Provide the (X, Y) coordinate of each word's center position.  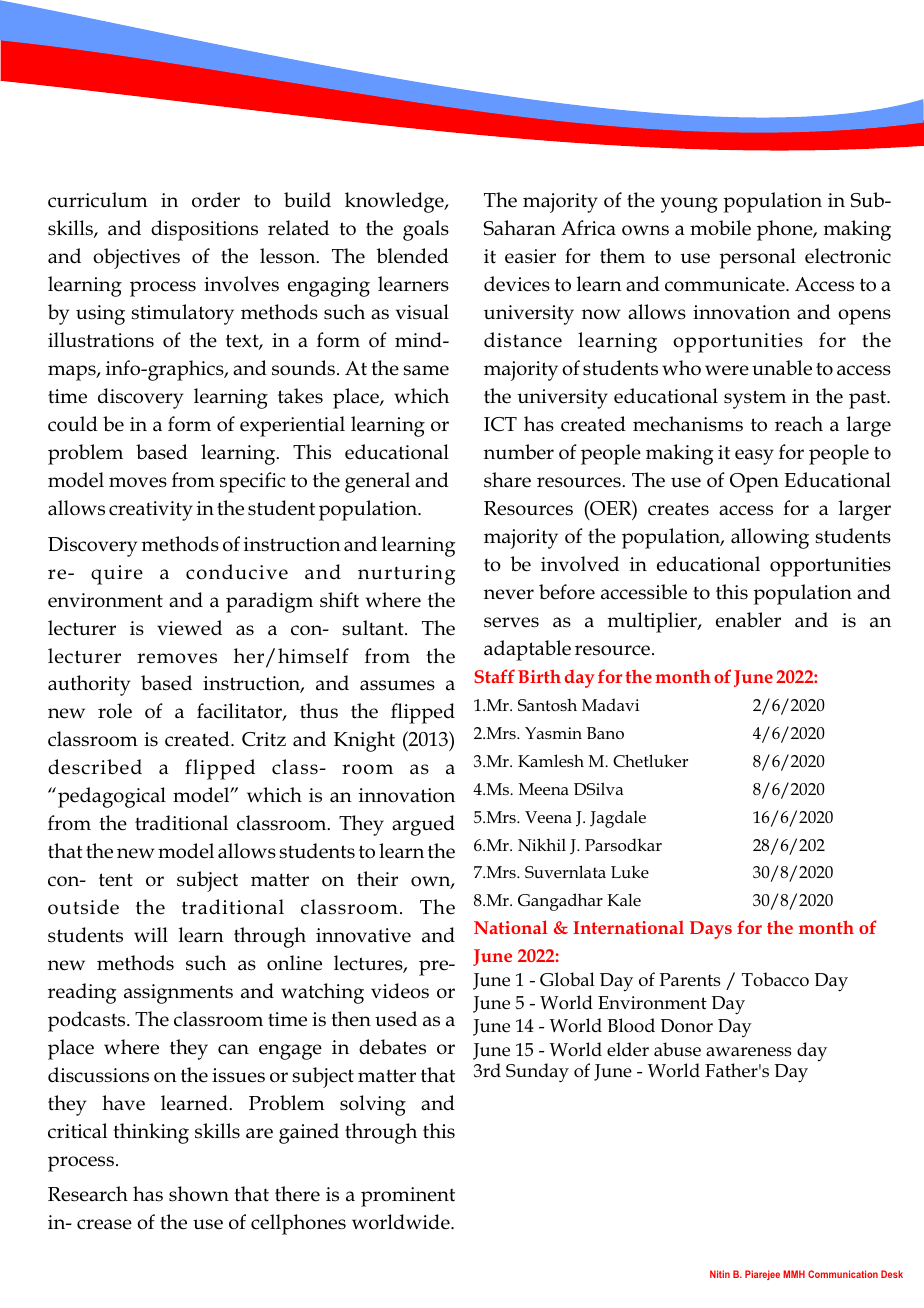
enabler (748, 620)
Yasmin (553, 733)
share (507, 480)
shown (199, 1194)
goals (426, 230)
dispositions (204, 230)
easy (754, 457)
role (115, 711)
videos (400, 991)
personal (757, 258)
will (151, 934)
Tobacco (775, 979)
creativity (151, 511)
